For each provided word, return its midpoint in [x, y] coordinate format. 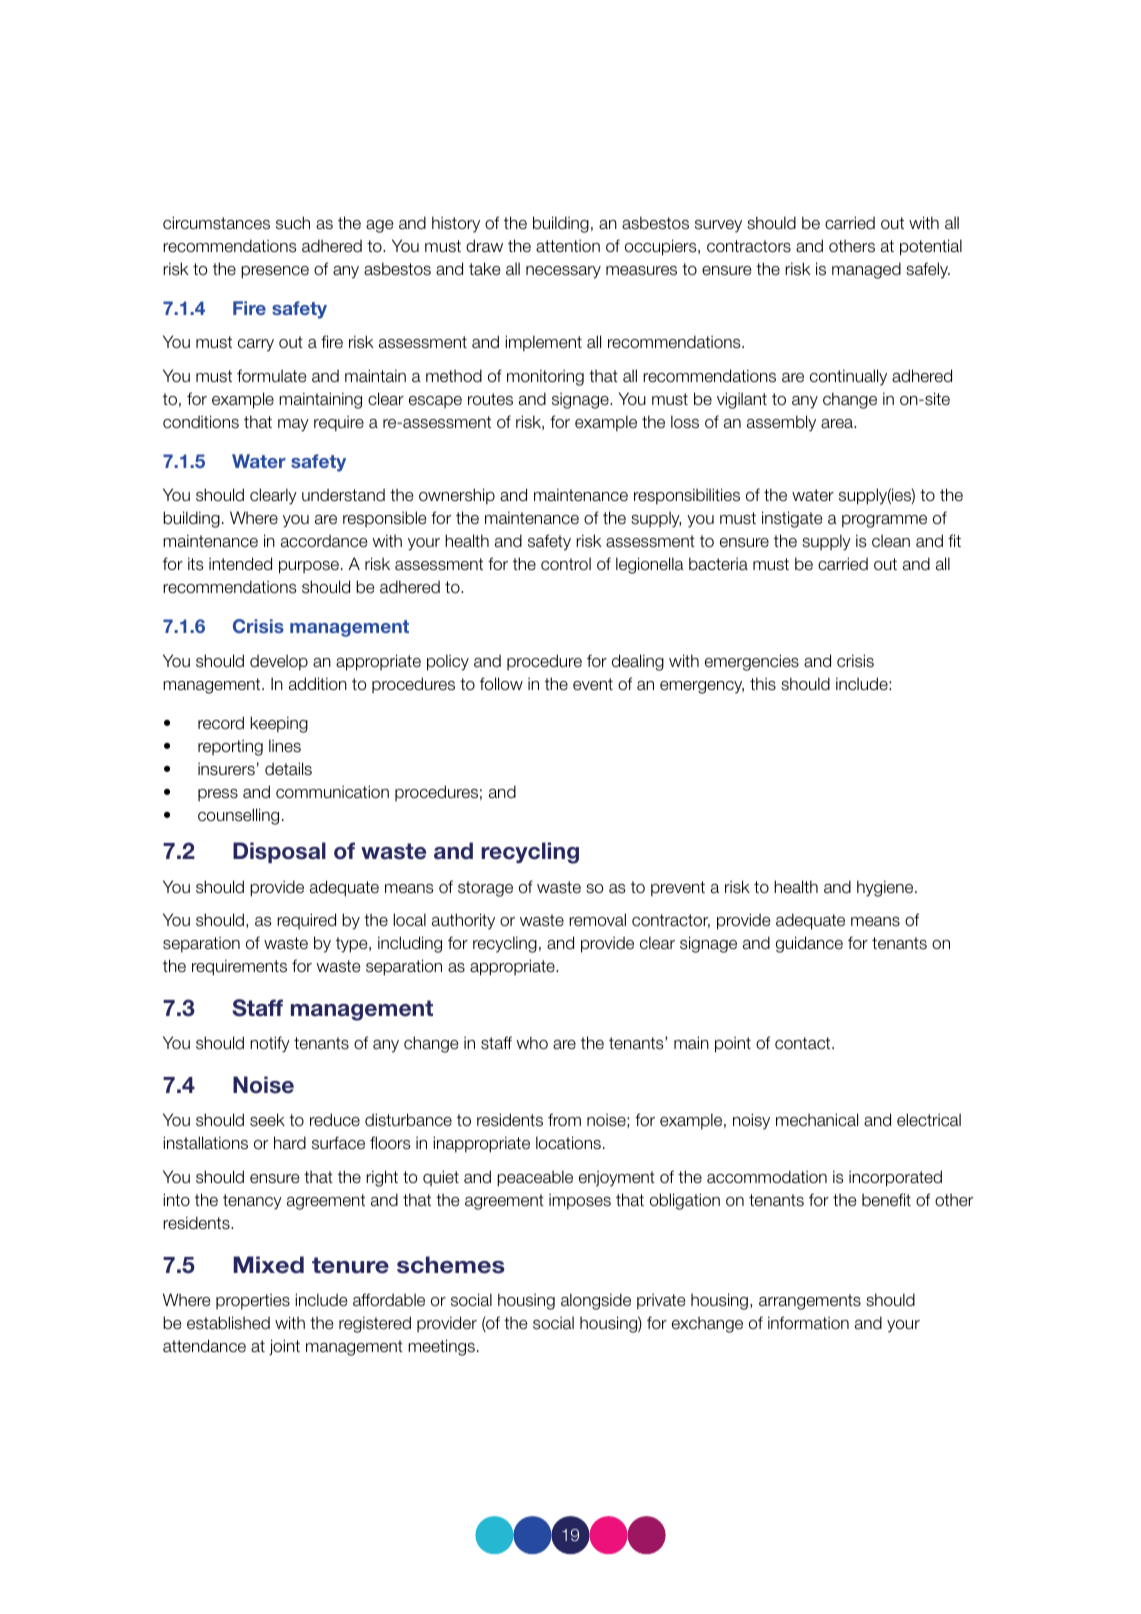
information [808, 1323]
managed [866, 270]
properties [253, 1301]
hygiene [886, 888]
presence [275, 272]
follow [501, 683]
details [288, 769]
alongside [596, 1301]
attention [568, 246]
